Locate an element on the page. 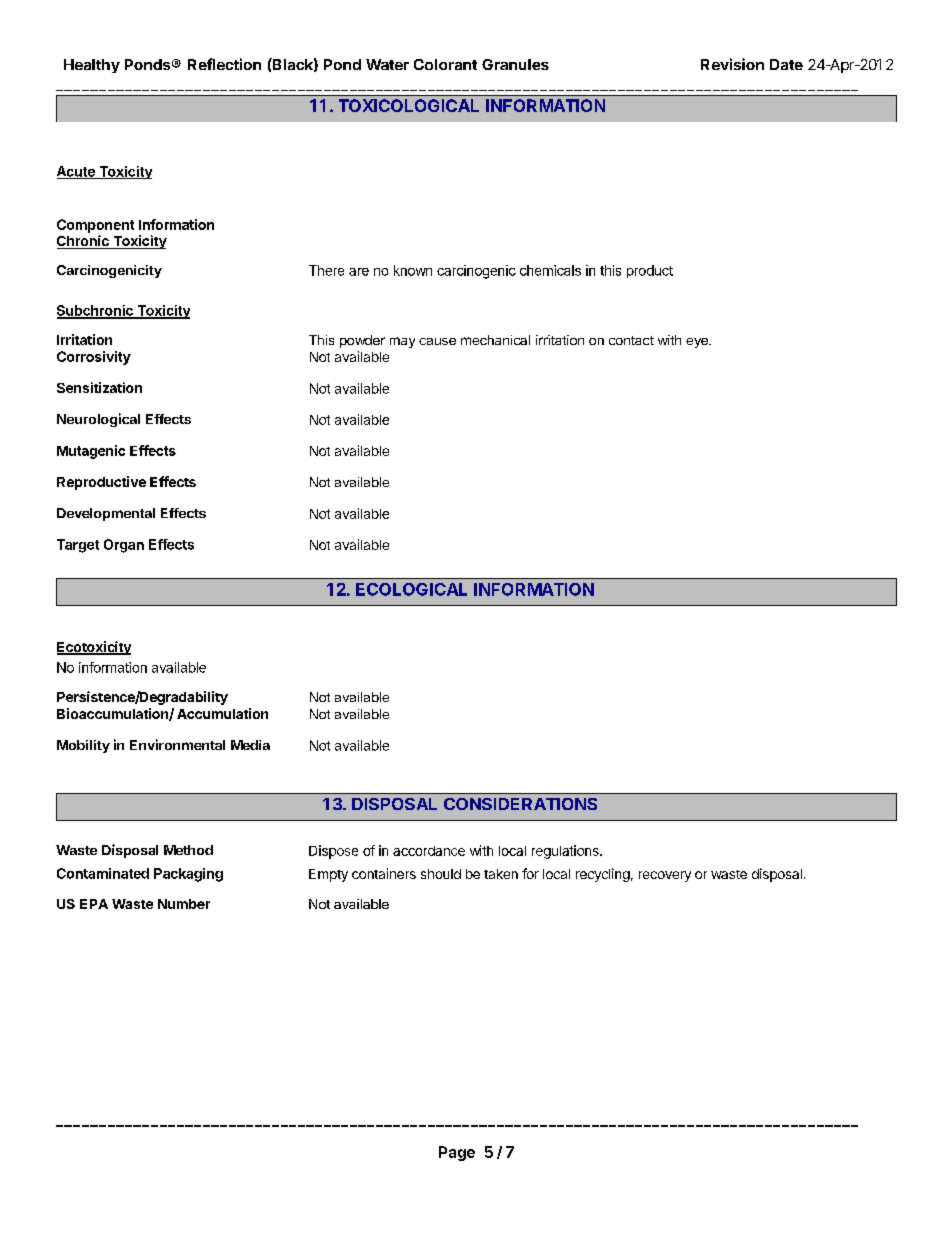 The image size is (952, 1233). cause is located at coordinates (437, 341).
